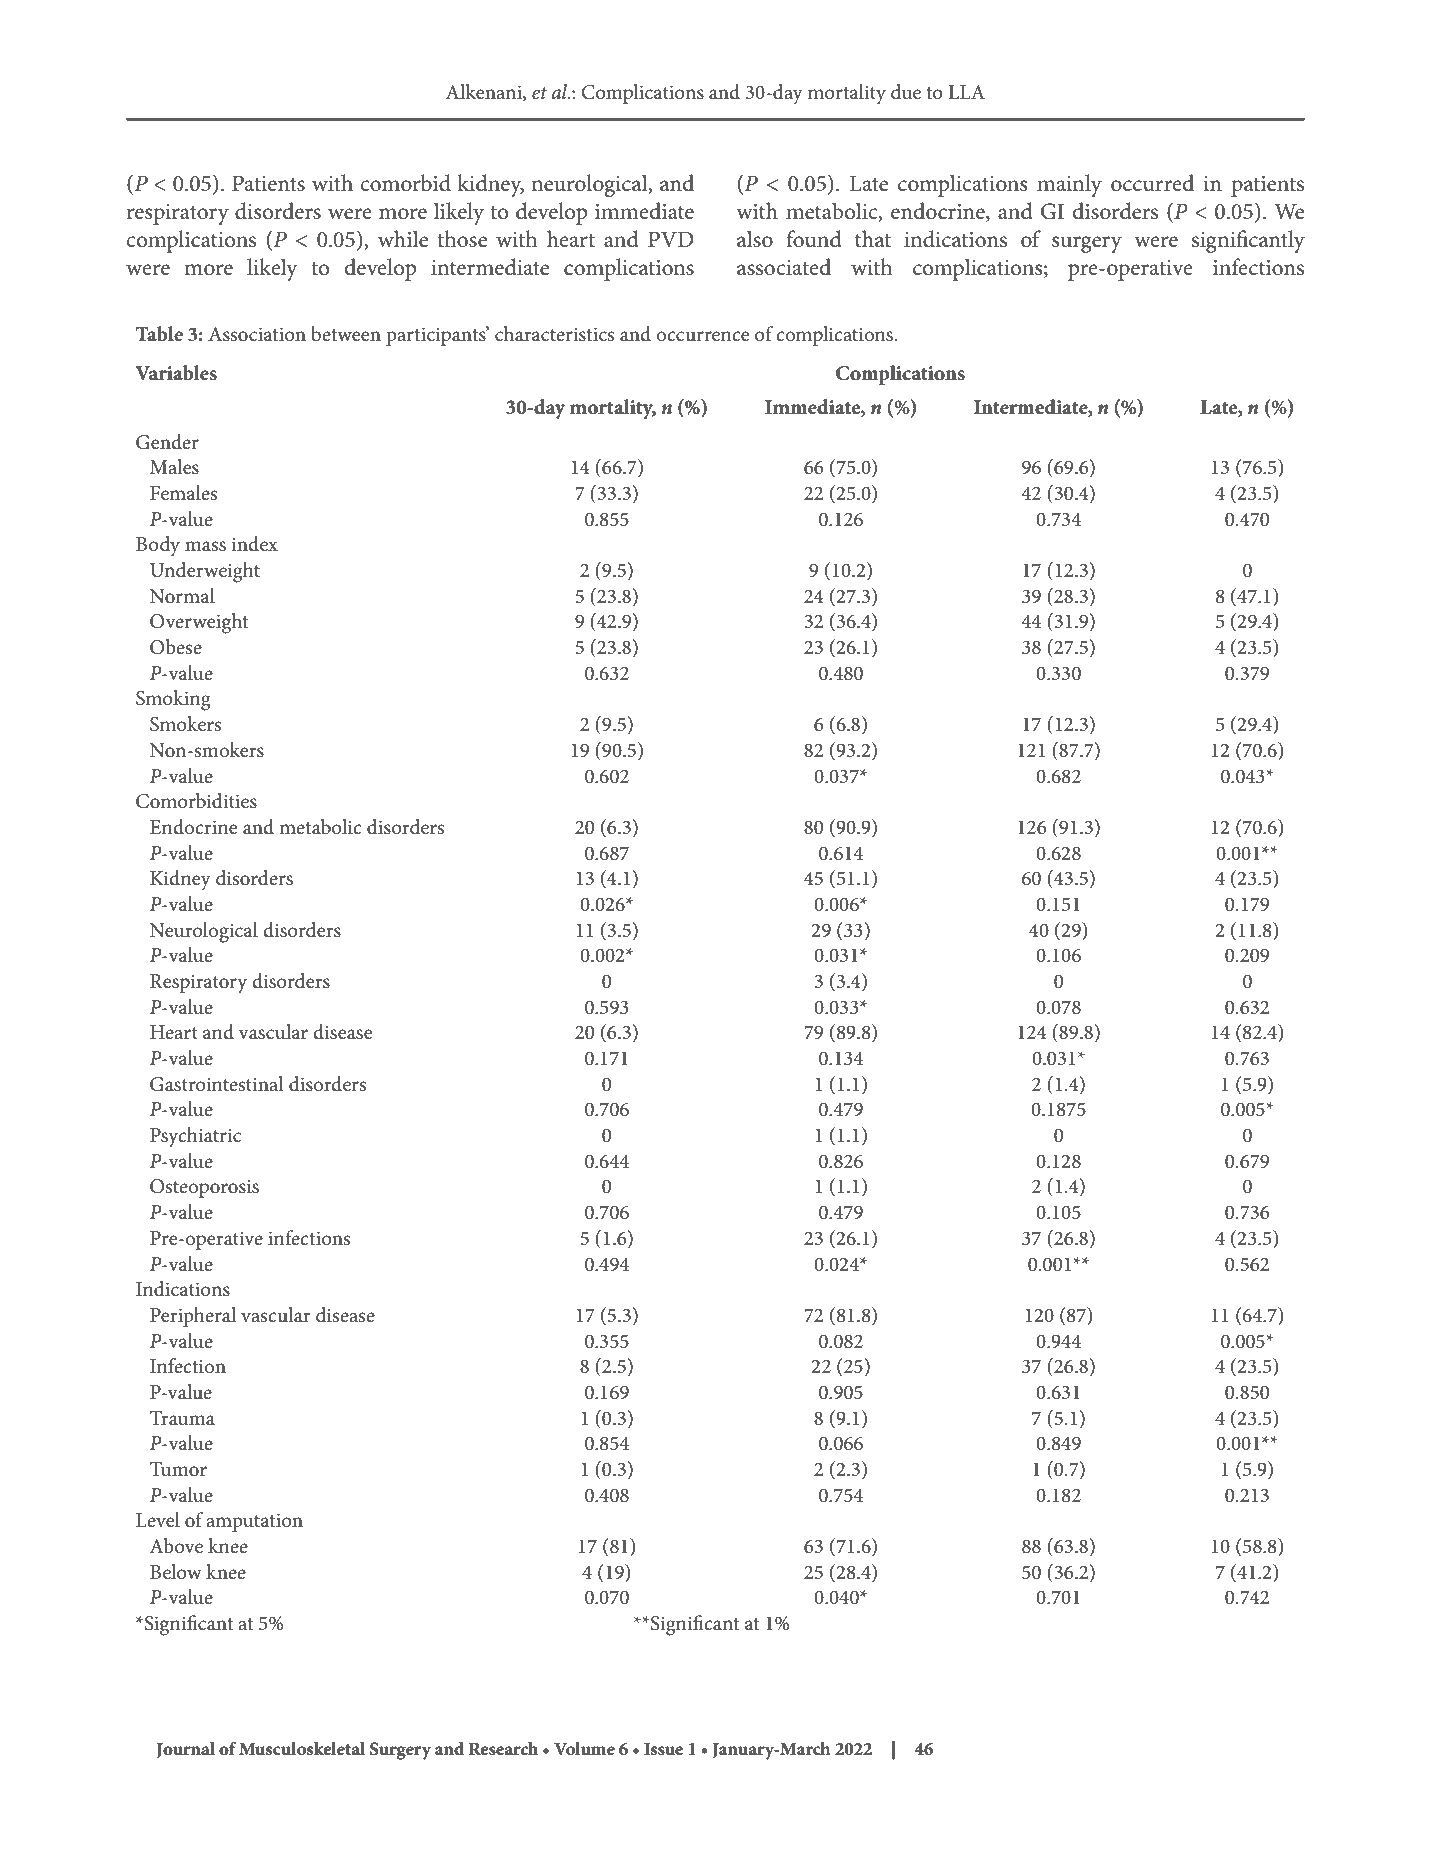 The image size is (1431, 1852). Describe the element at coordinates (254, 1522) in the screenshot. I see `amputation` at that location.
